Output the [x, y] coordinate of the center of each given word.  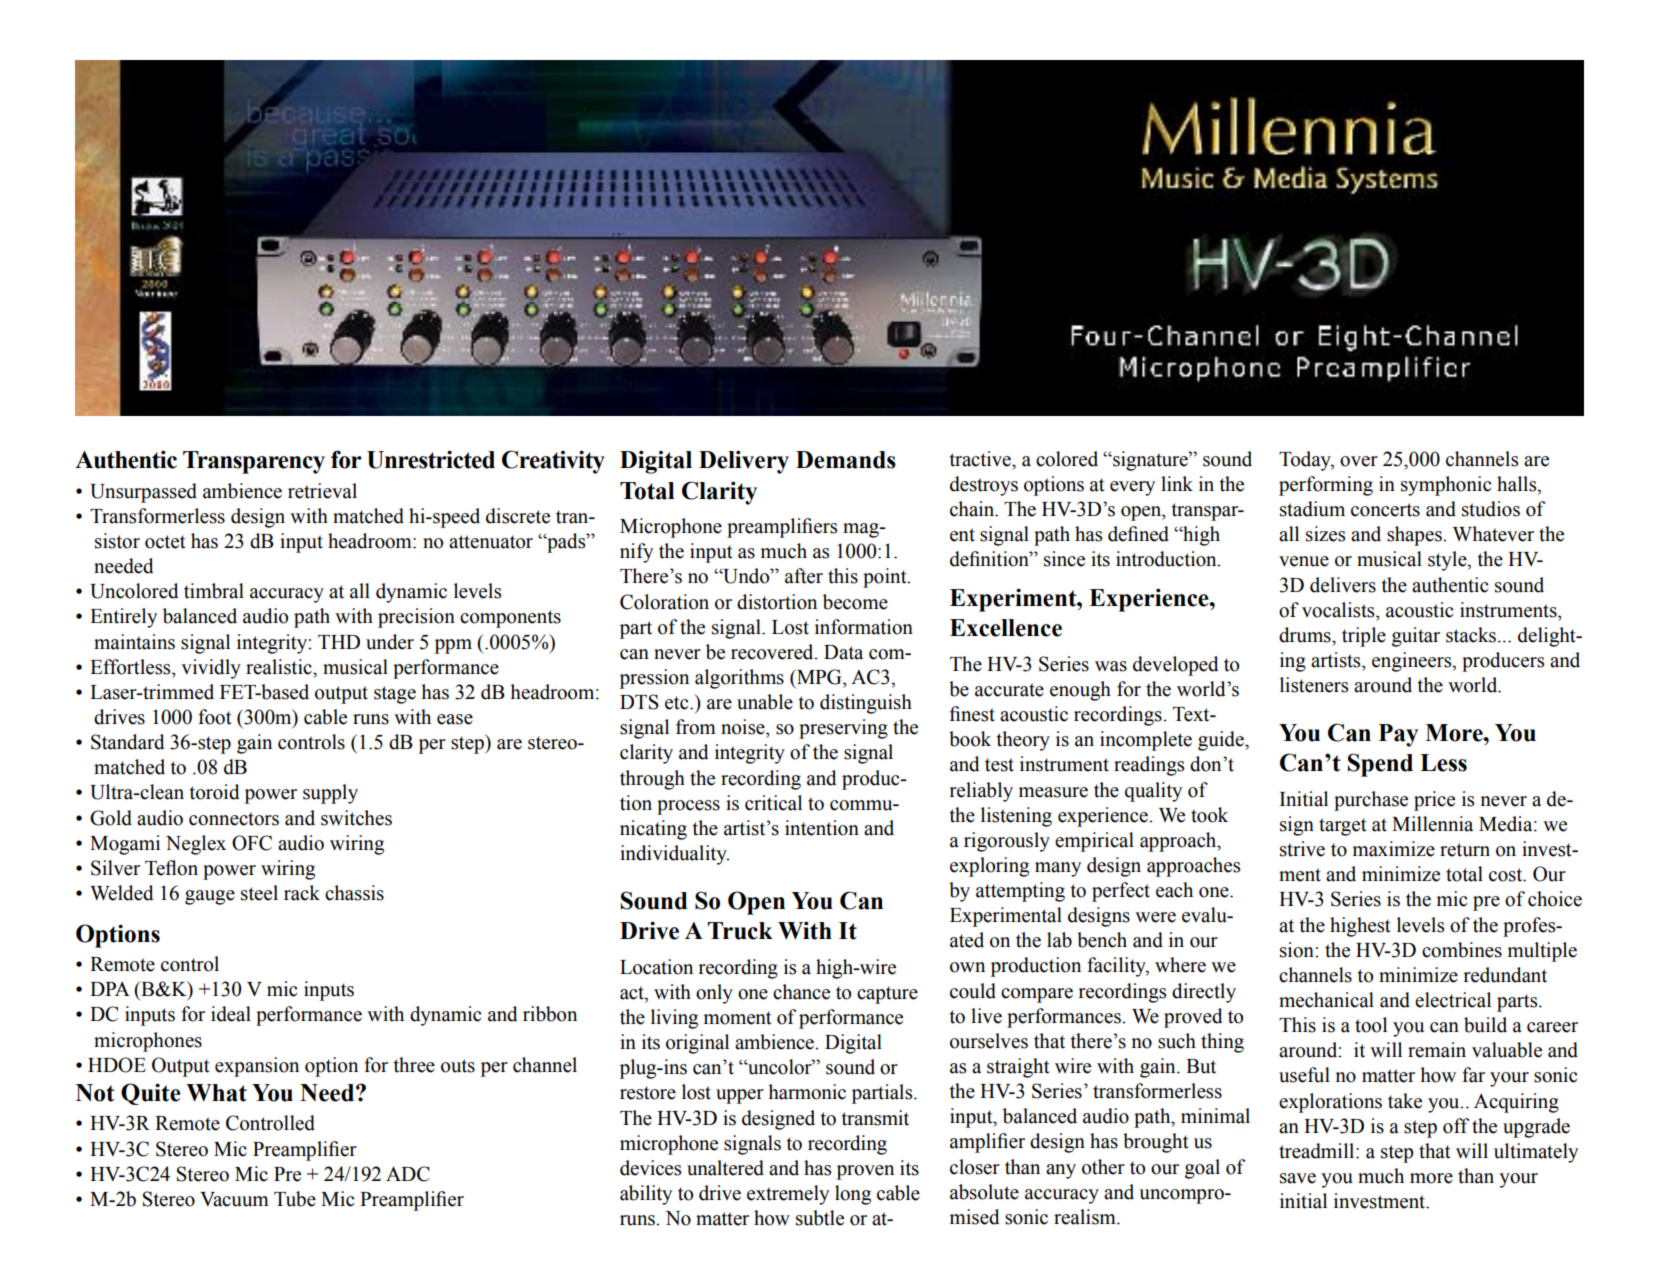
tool [1371, 1025]
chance [801, 992]
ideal [231, 1014]
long [853, 1195]
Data [843, 652]
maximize [1394, 849]
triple [1364, 637]
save [1298, 1178]
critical [773, 803]
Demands [846, 460]
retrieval [322, 491]
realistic [280, 667]
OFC [252, 843]
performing [1326, 486]
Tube [295, 1199]
